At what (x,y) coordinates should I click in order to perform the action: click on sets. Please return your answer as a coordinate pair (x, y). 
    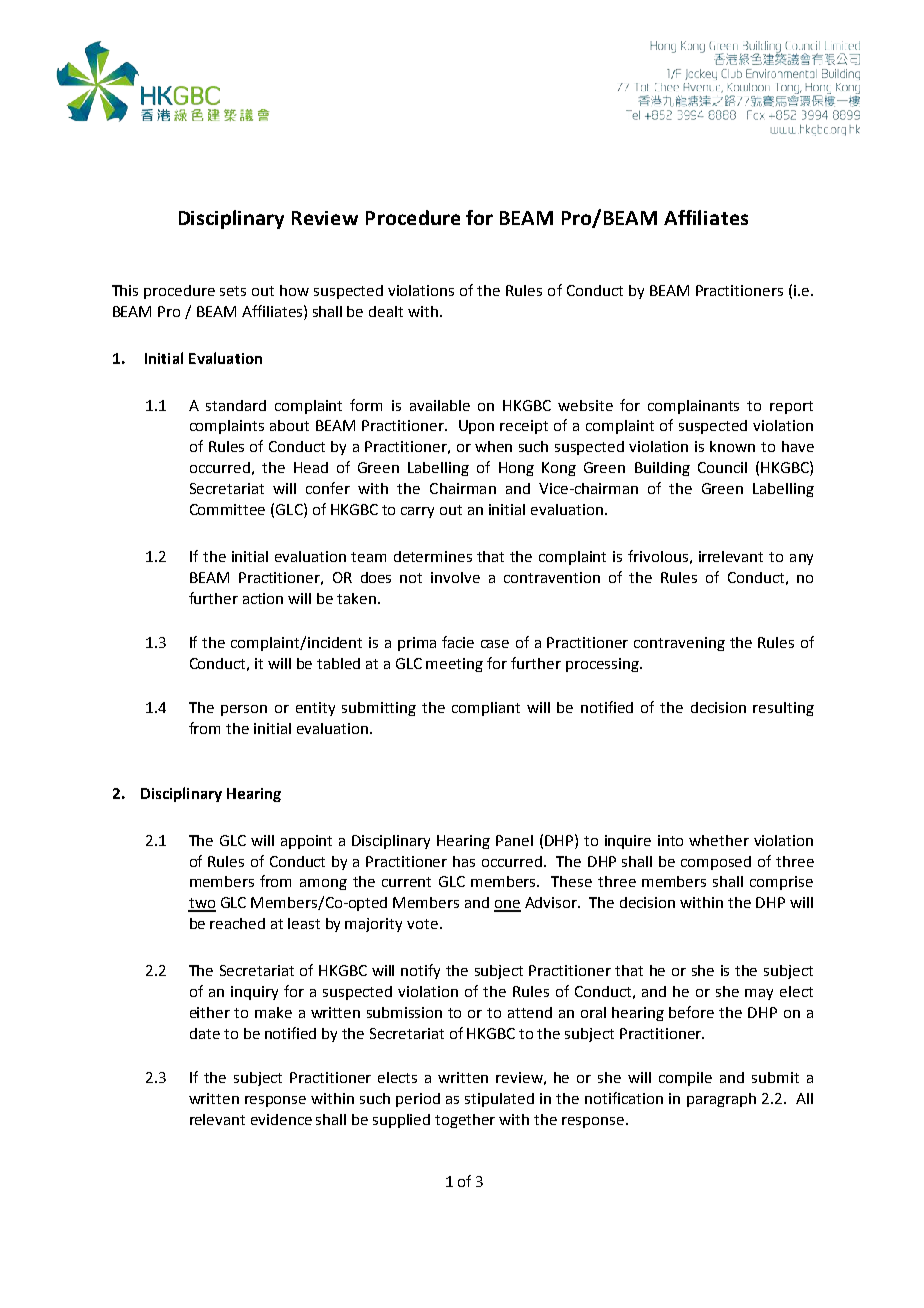
    Looking at the image, I should click on (233, 291).
